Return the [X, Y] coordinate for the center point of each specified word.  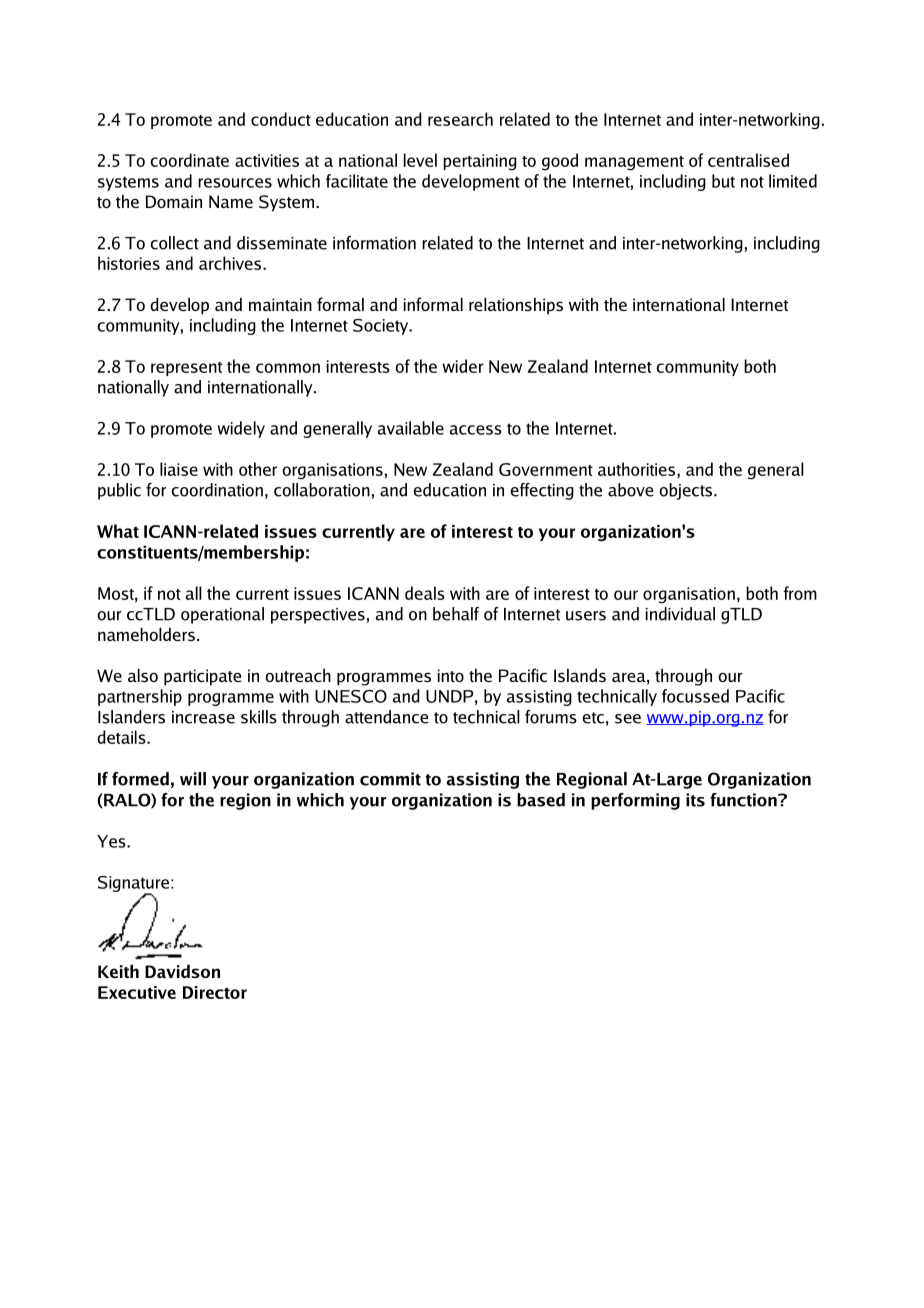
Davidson [182, 971]
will [193, 779]
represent [186, 369]
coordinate [189, 160]
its [695, 800]
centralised [748, 160]
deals [425, 593]
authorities [638, 469]
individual [680, 614]
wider [463, 366]
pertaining [480, 162]
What [118, 531]
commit [390, 779]
